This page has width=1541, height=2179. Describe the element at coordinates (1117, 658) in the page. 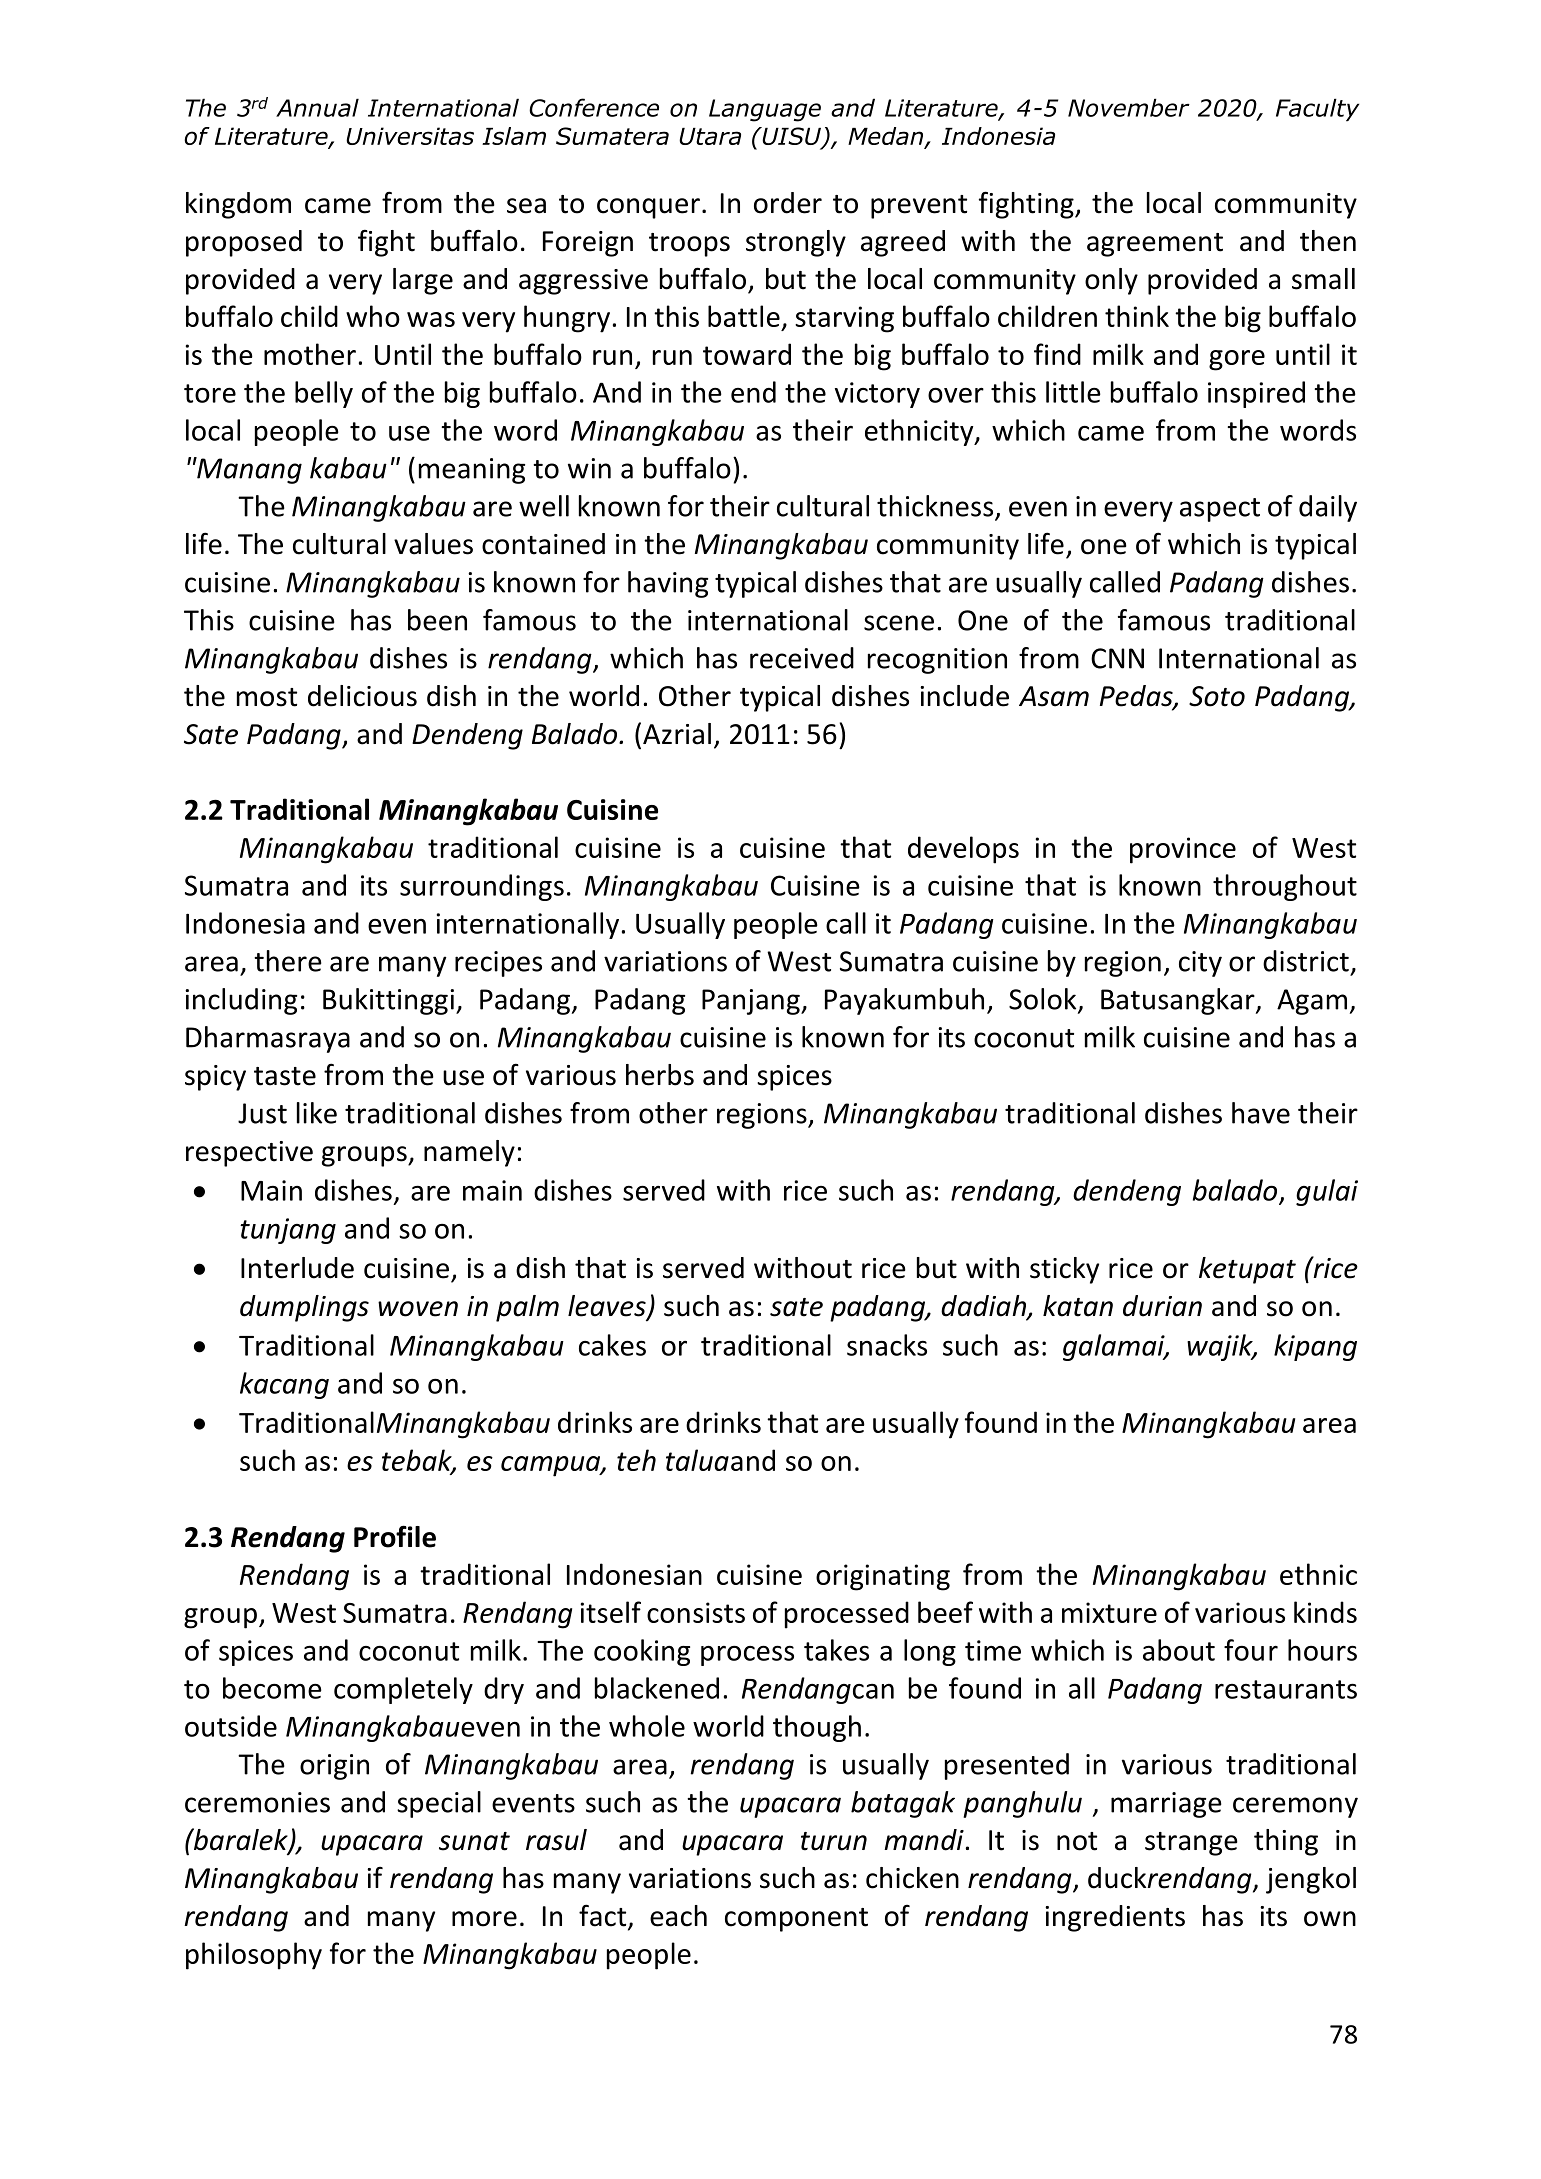

I see `CNN` at that location.
